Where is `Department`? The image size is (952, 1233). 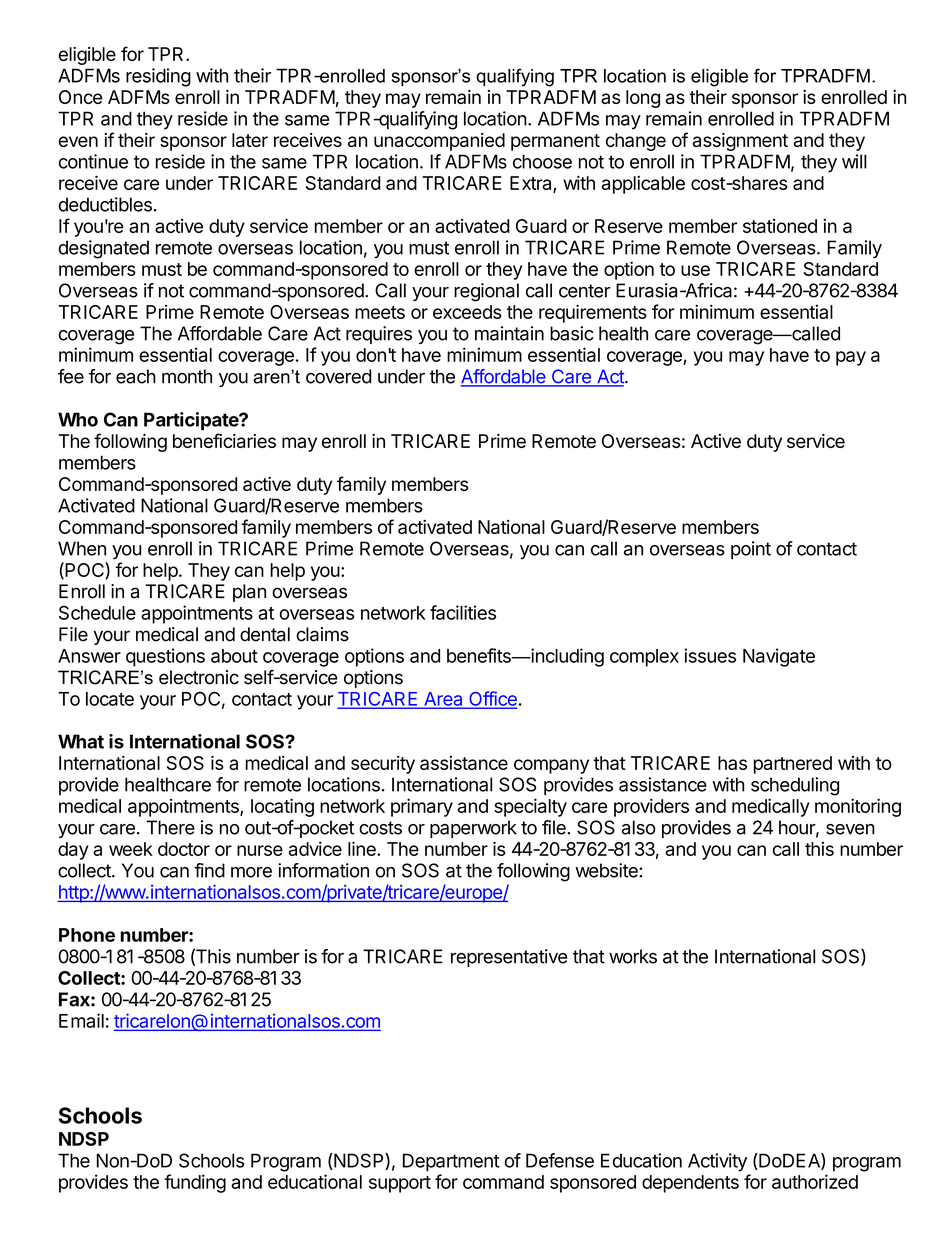 Department is located at coordinates (451, 1162).
